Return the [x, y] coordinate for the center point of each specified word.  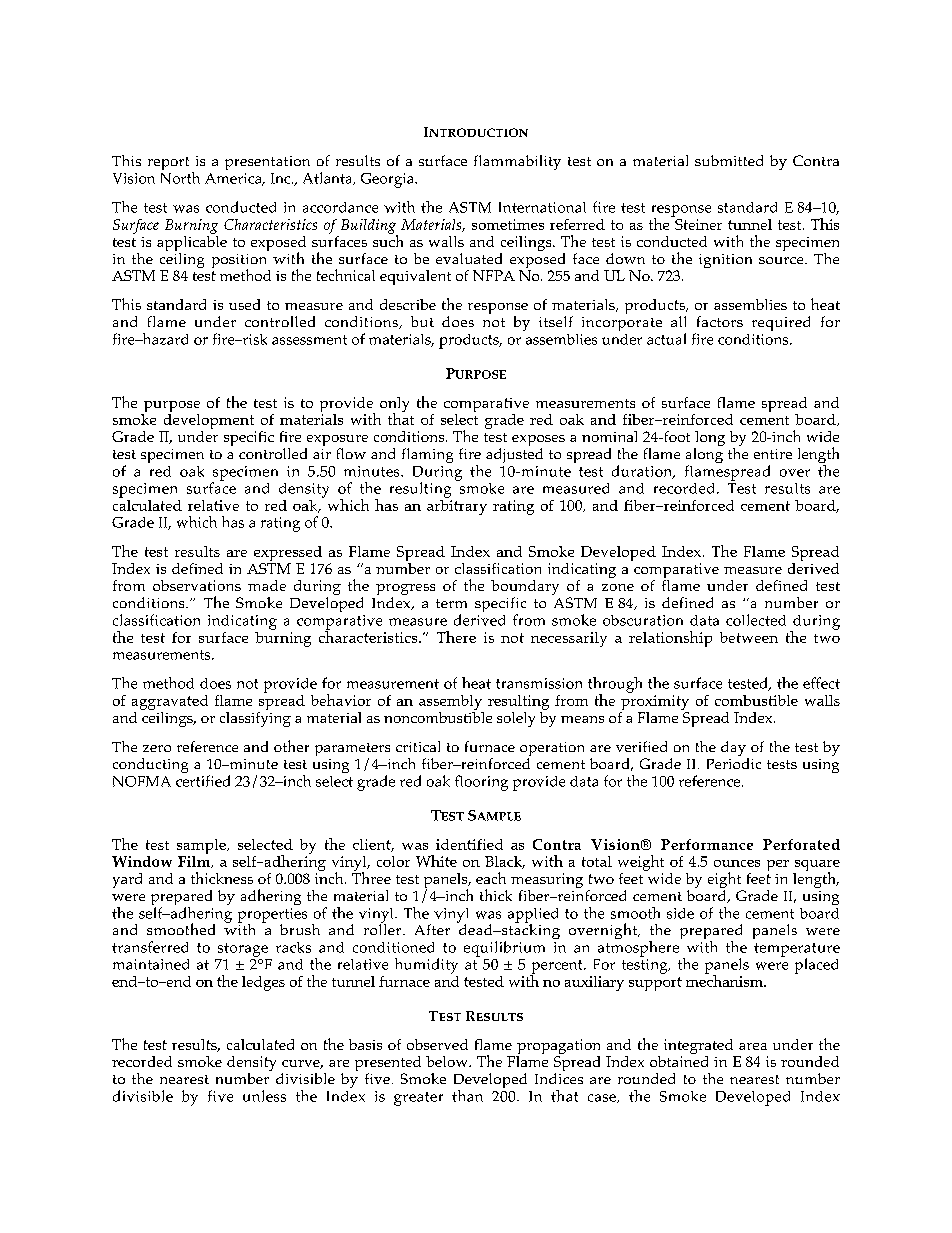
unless [264, 1096]
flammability [517, 162]
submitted [729, 160]
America [234, 179]
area [753, 1046]
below [448, 1061]
